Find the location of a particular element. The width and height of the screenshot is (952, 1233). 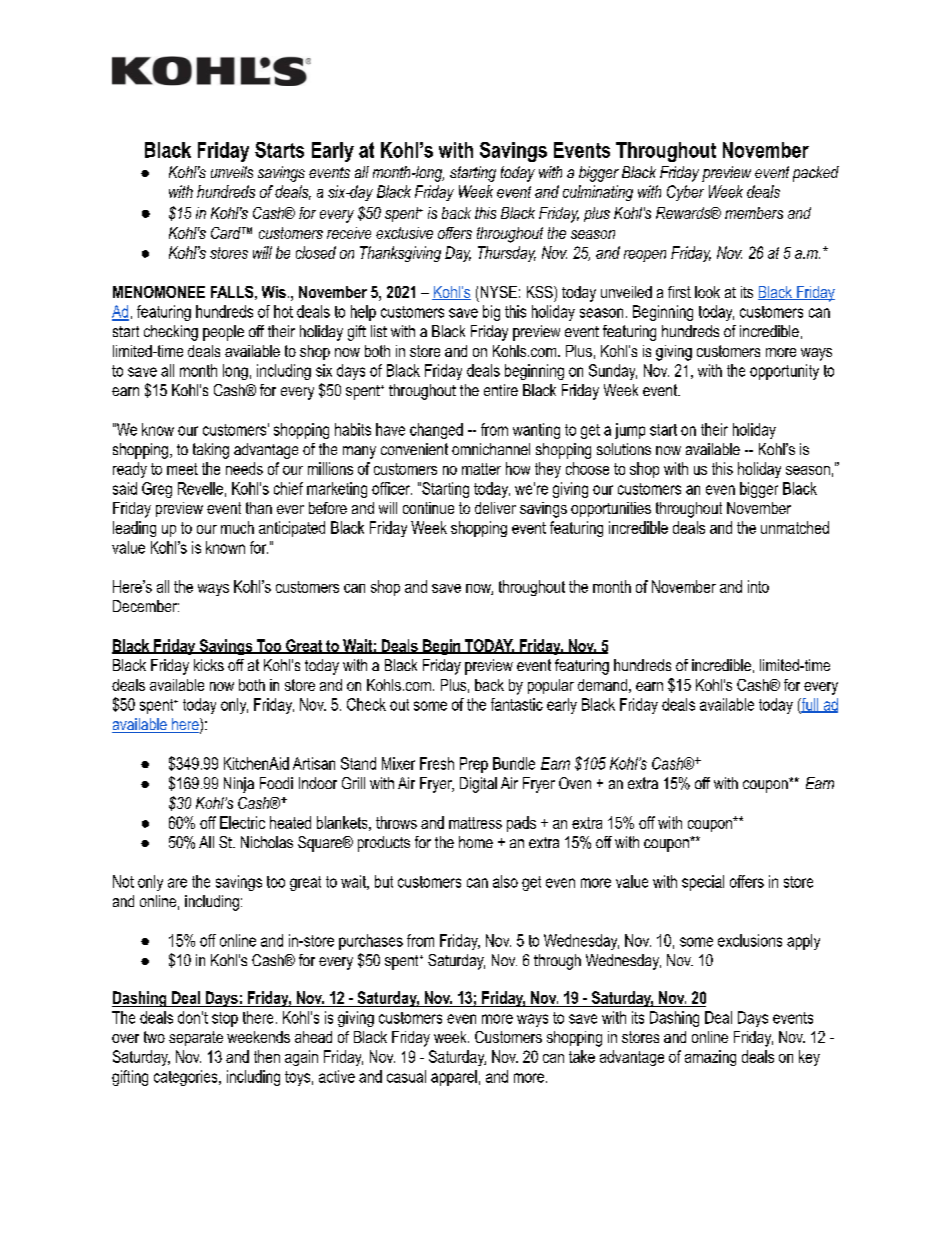

separate is located at coordinates (196, 1038).
